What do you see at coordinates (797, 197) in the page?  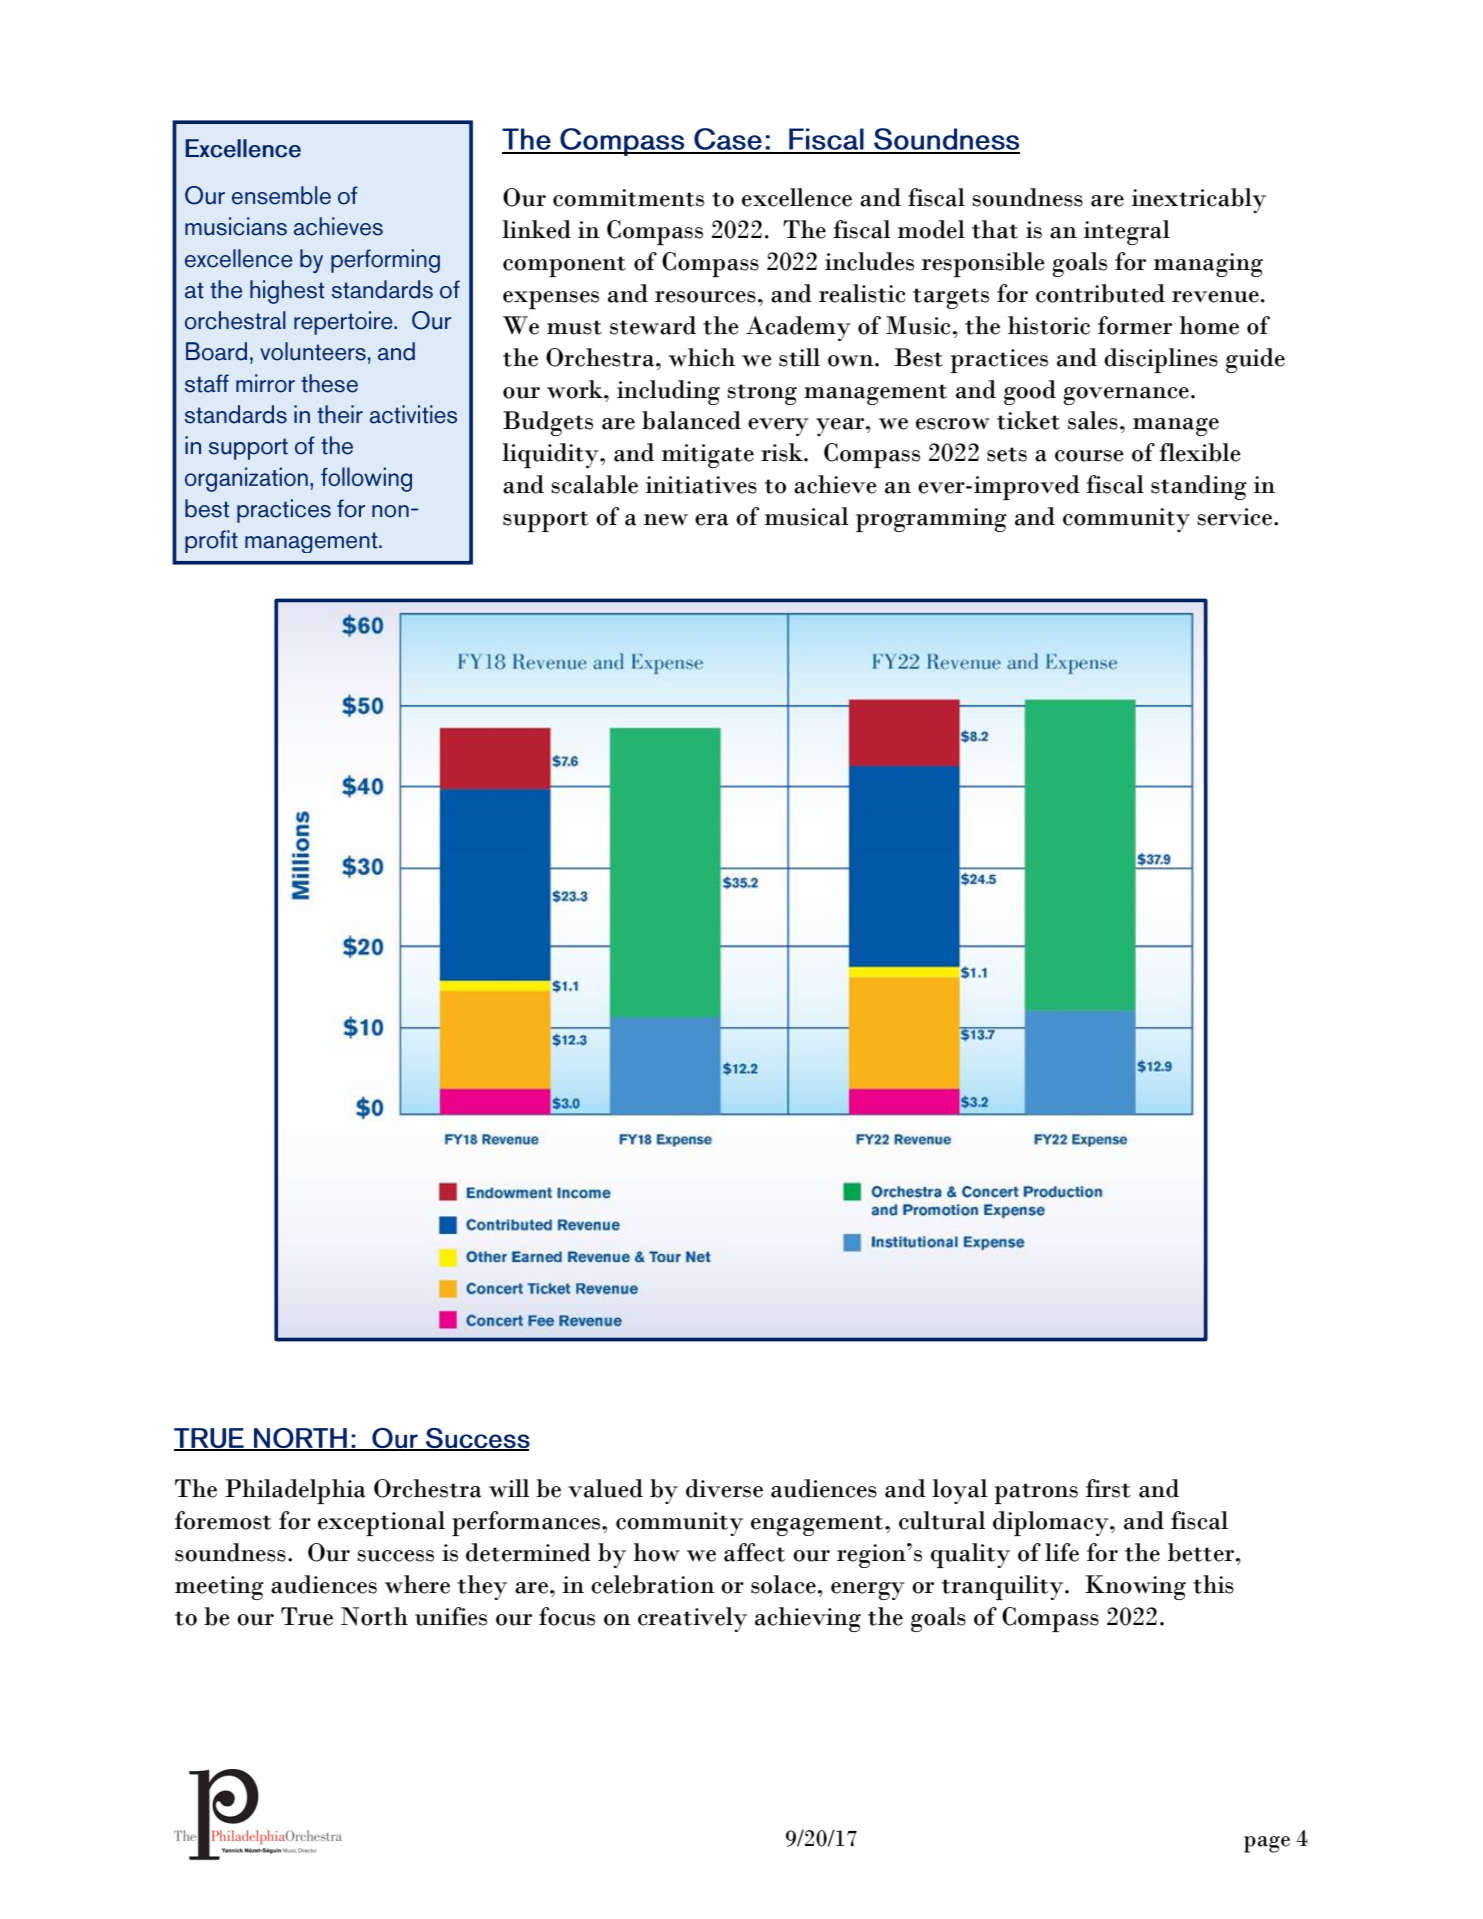 I see `excellence` at bounding box center [797, 197].
